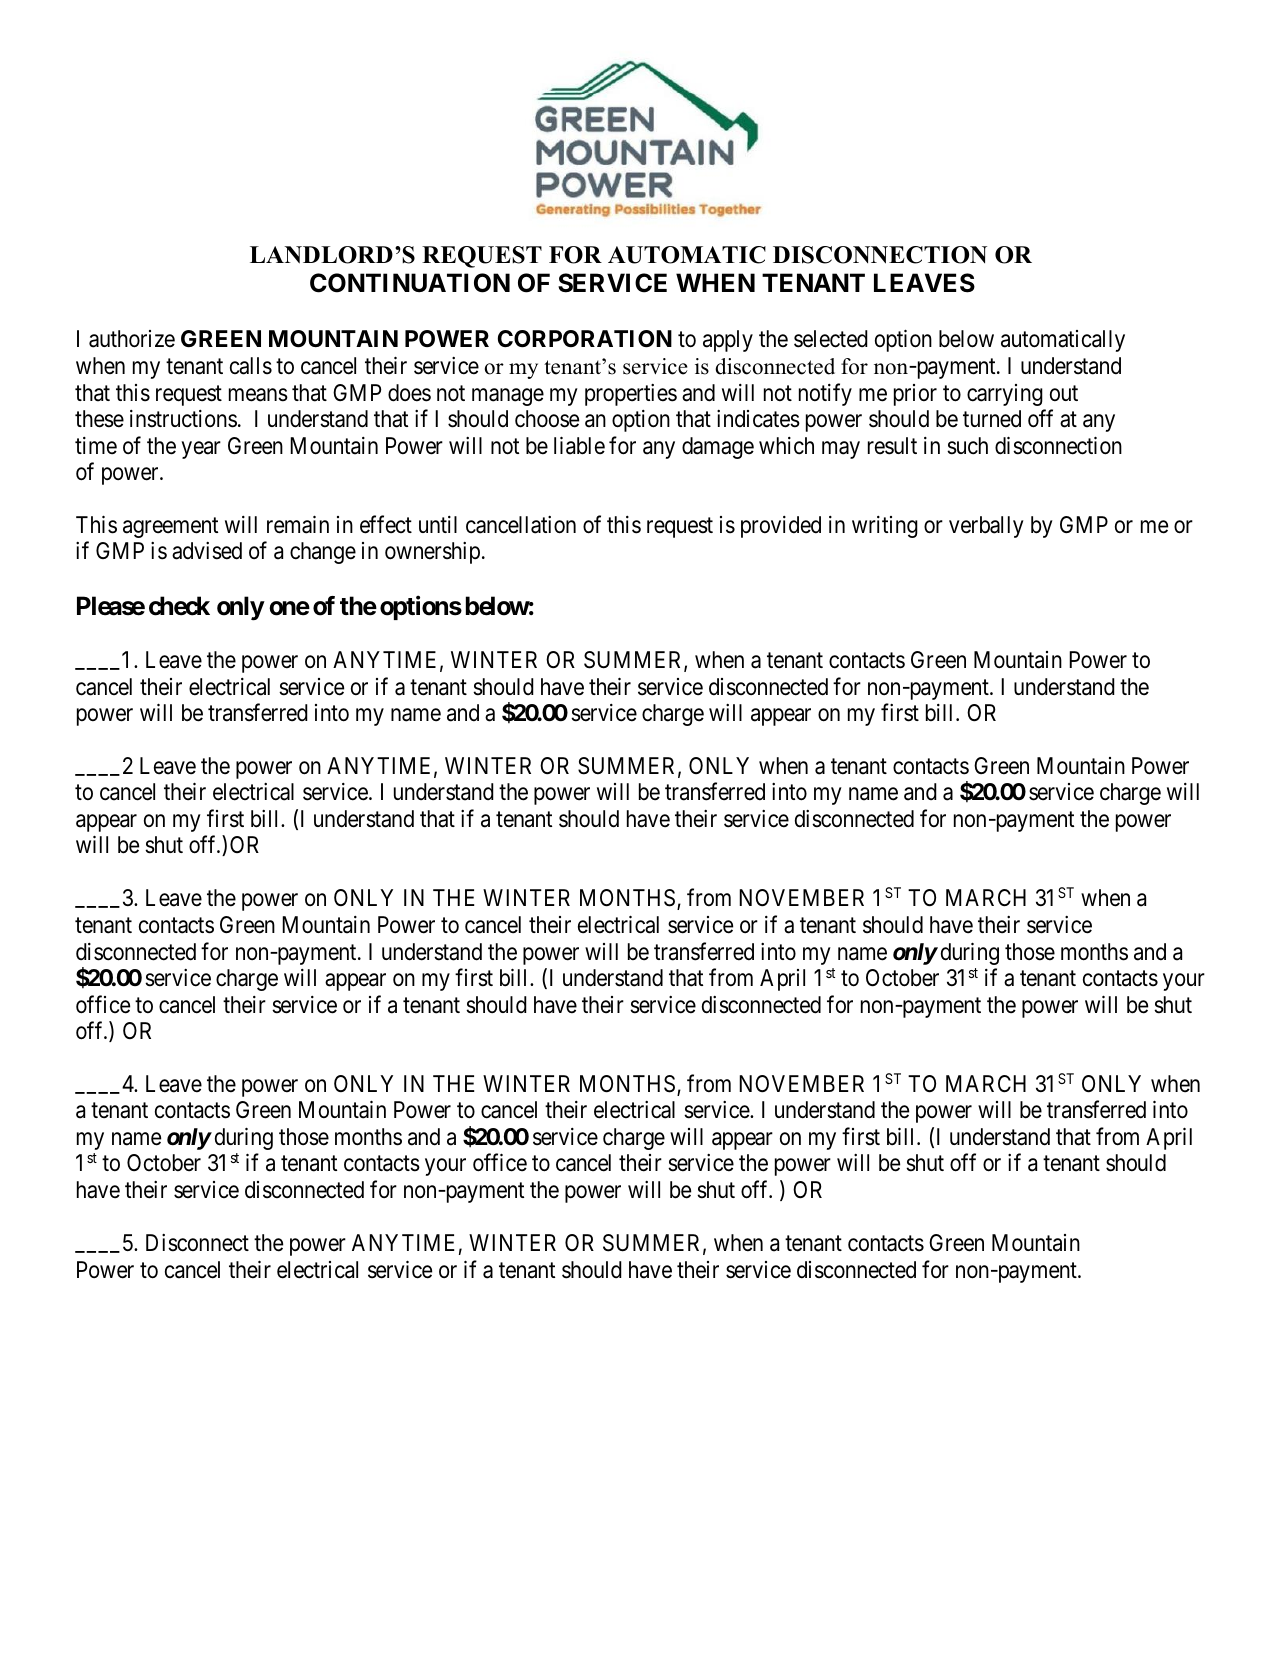 The image size is (1282, 1659). Describe the element at coordinates (967, 446) in the page. I see `such` at that location.
